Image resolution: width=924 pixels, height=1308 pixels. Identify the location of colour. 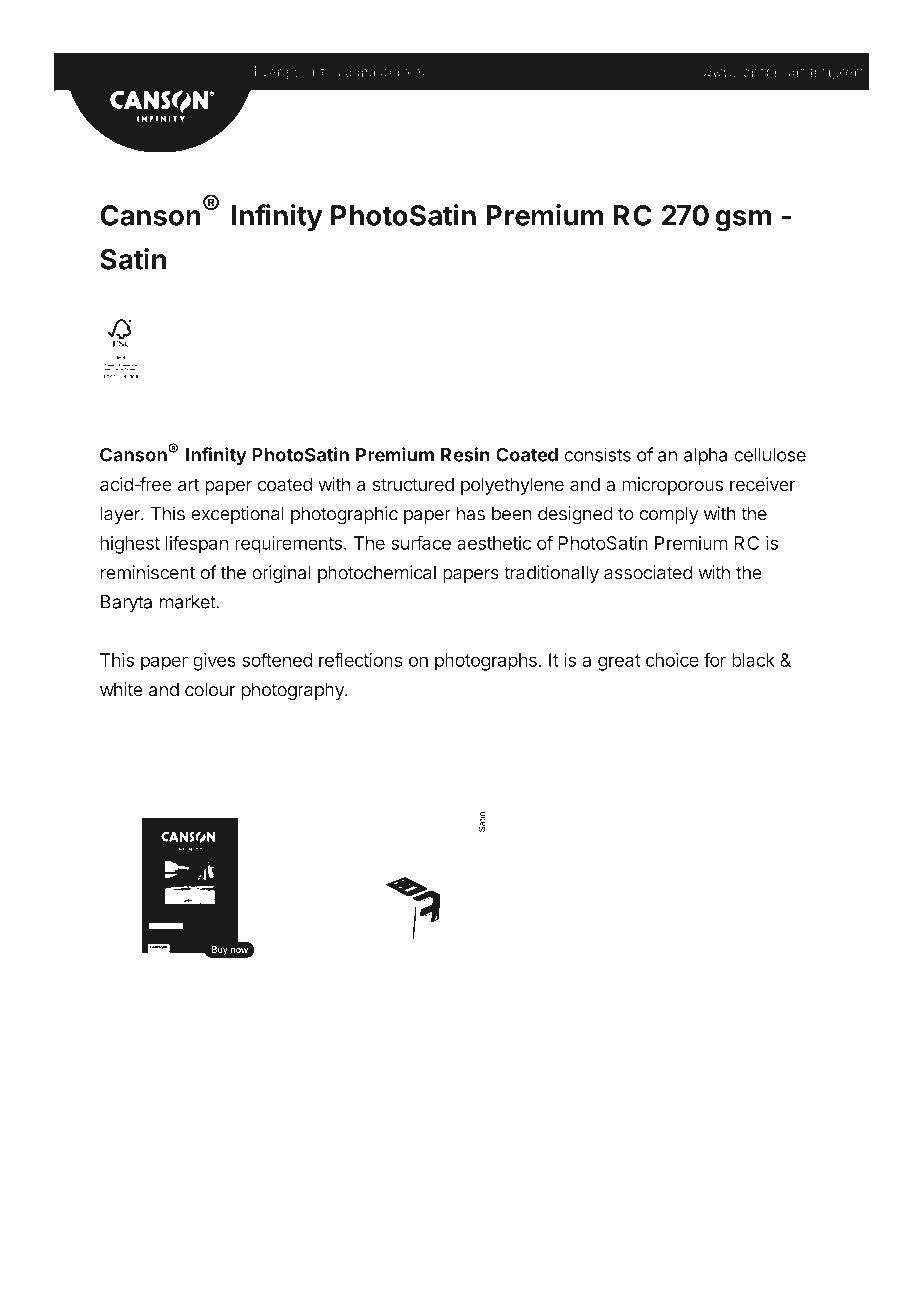
(210, 689).
